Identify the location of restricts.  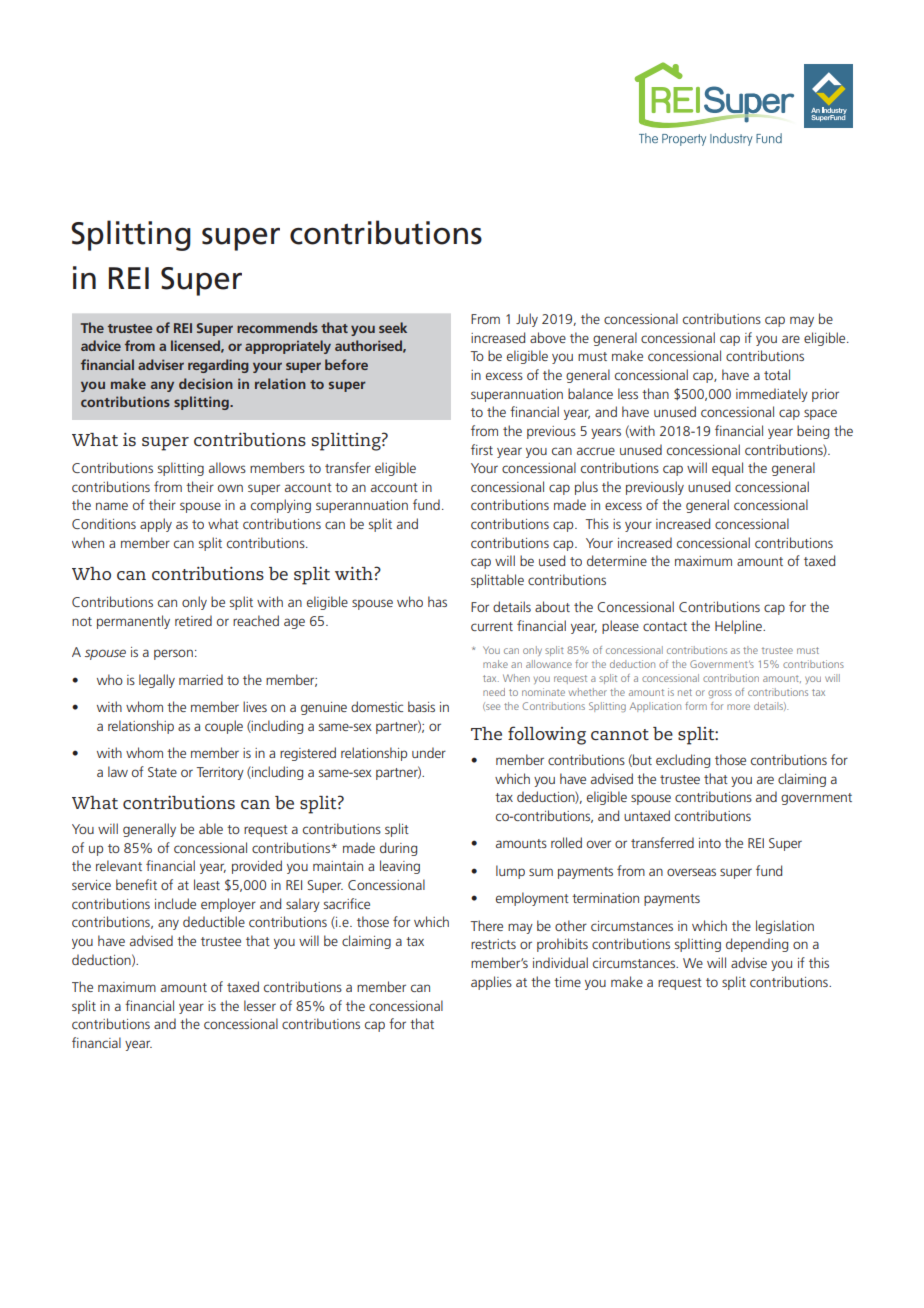
(493, 944).
